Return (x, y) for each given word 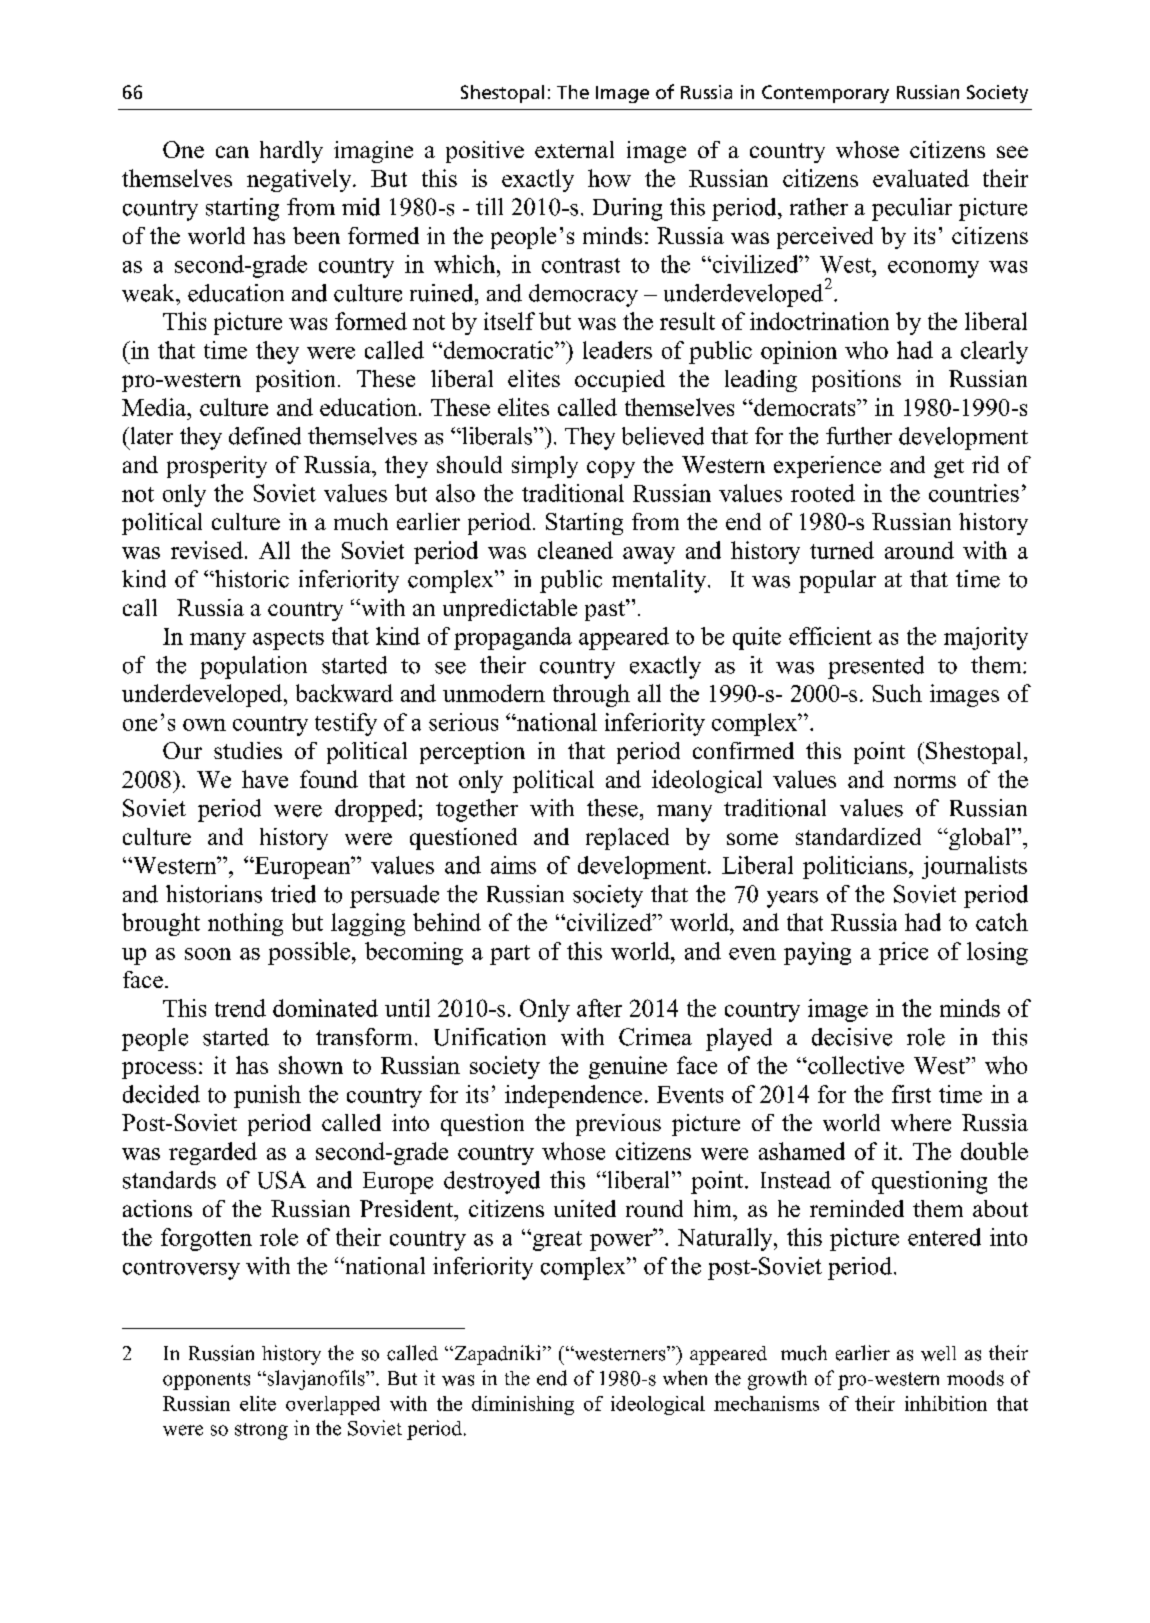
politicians (855, 867)
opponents (206, 1381)
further (859, 436)
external (574, 149)
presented (876, 667)
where (921, 1122)
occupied (620, 381)
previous (618, 1125)
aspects (288, 640)
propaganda (513, 638)
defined (265, 436)
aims (513, 865)
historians (214, 894)
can (232, 152)
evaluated (921, 178)
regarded (213, 1153)
